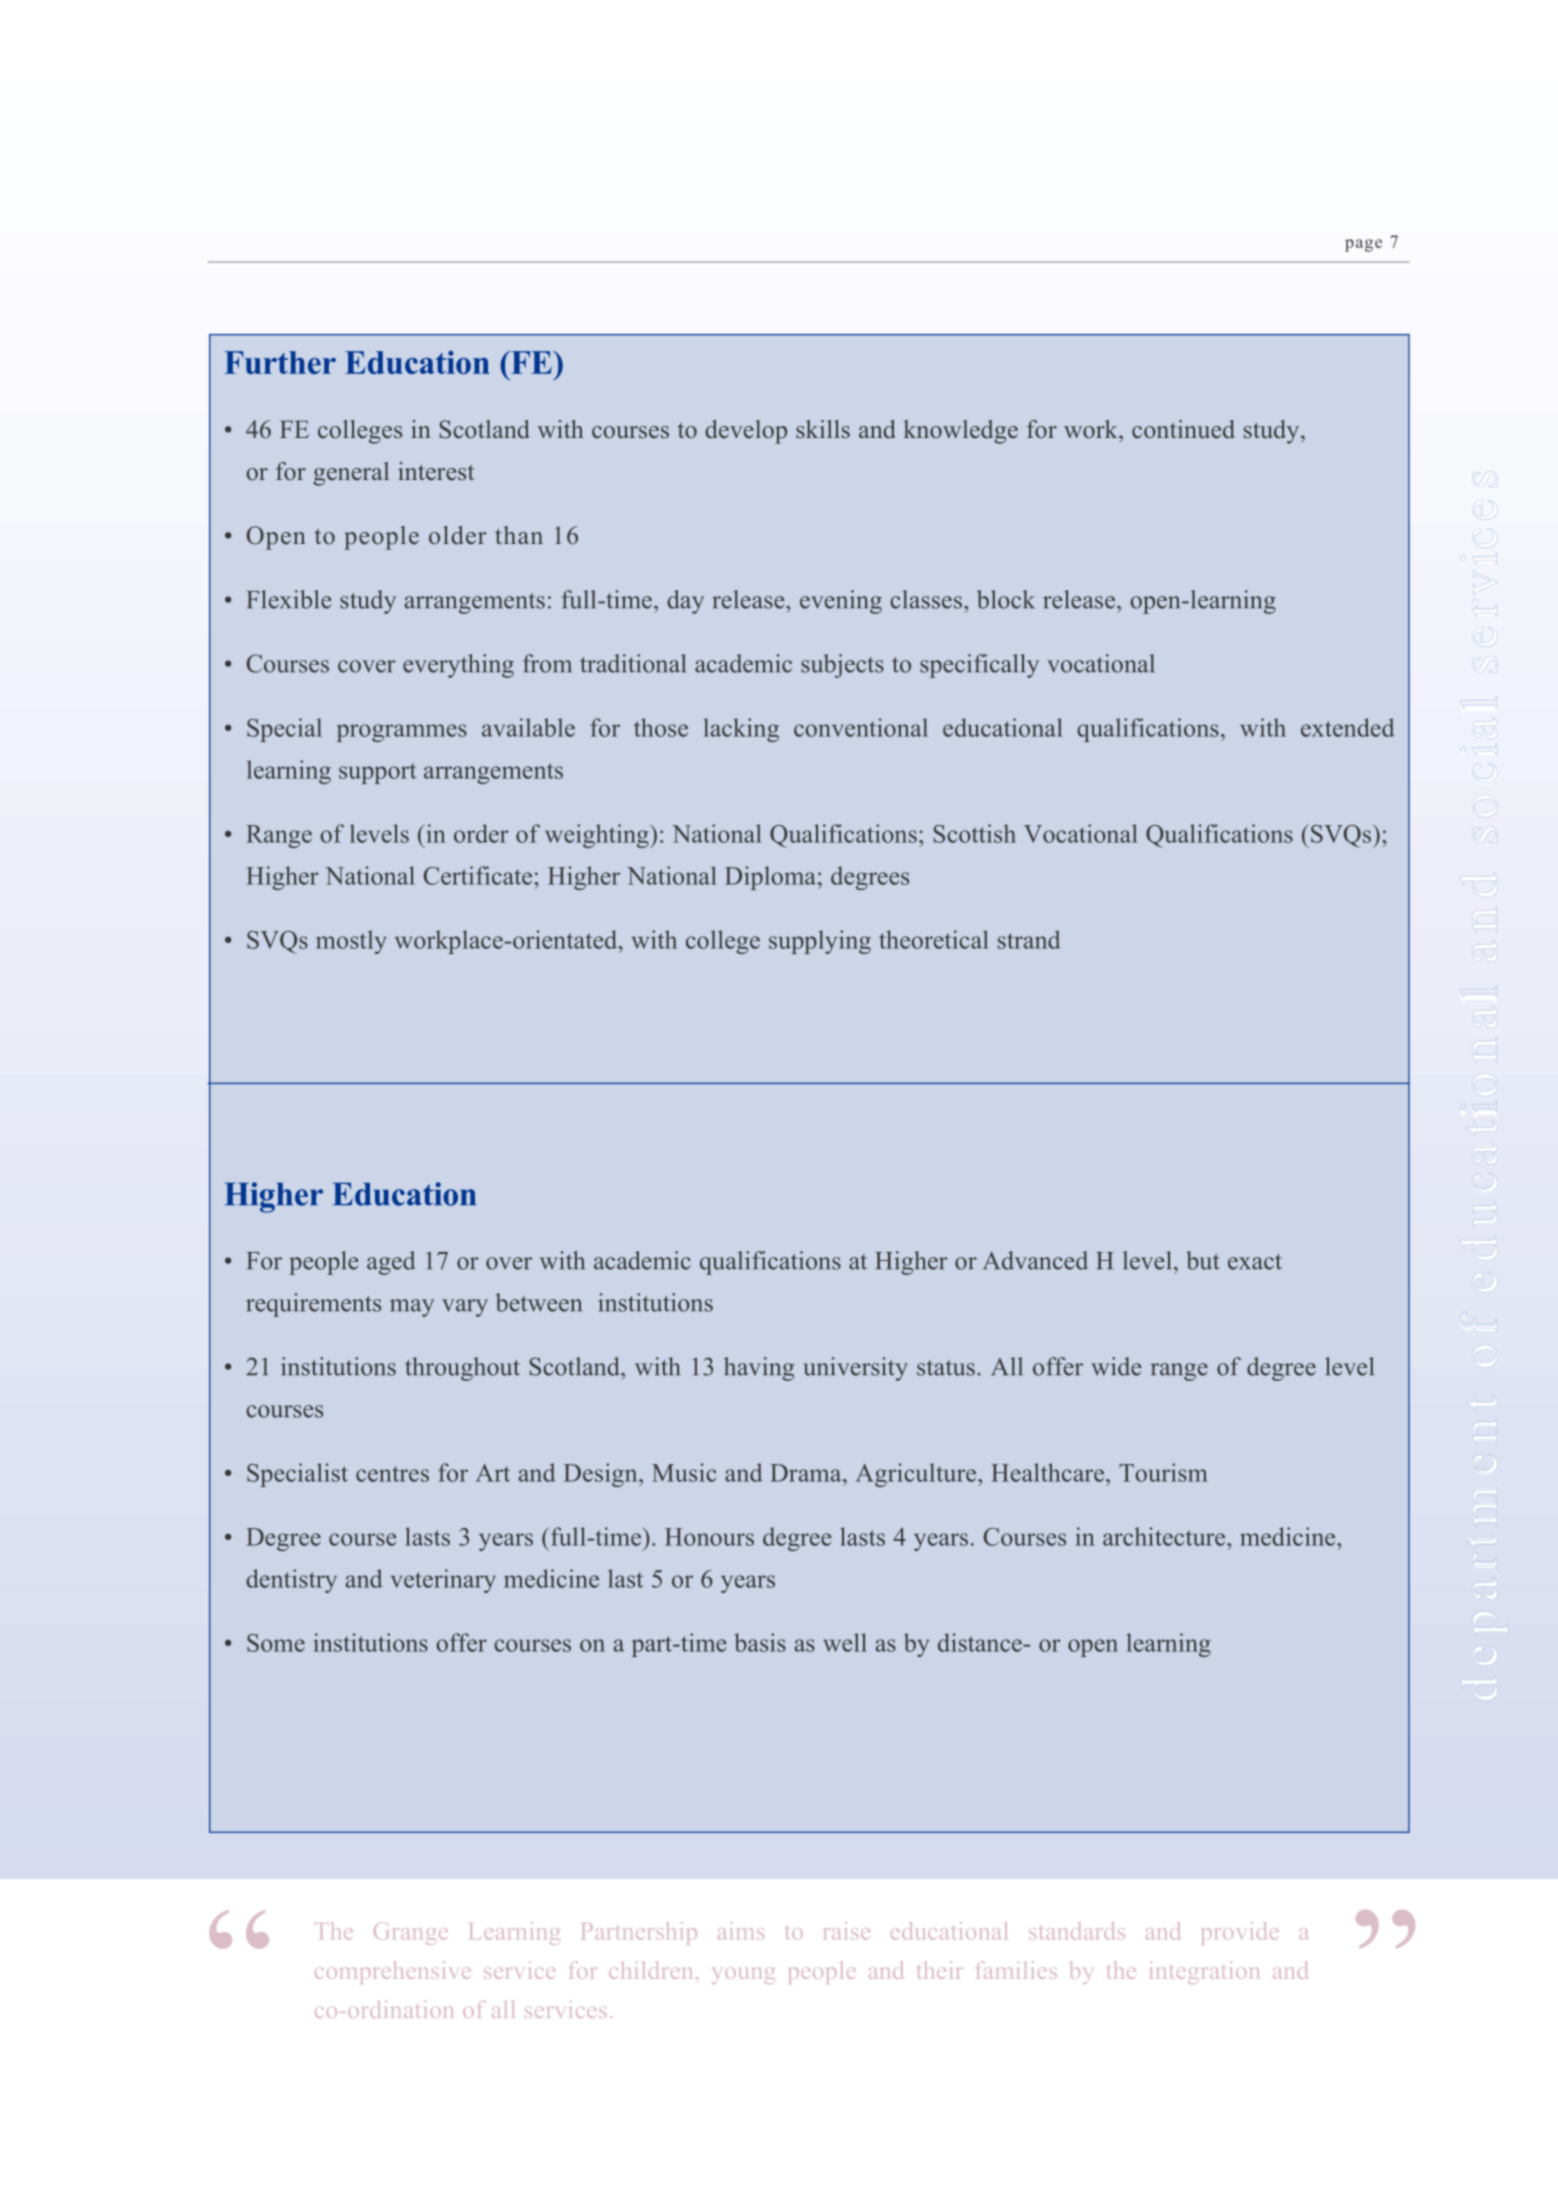 This screenshot has height=2204, width=1558. Describe the element at coordinates (770, 878) in the screenshot. I see `Diploma` at that location.
